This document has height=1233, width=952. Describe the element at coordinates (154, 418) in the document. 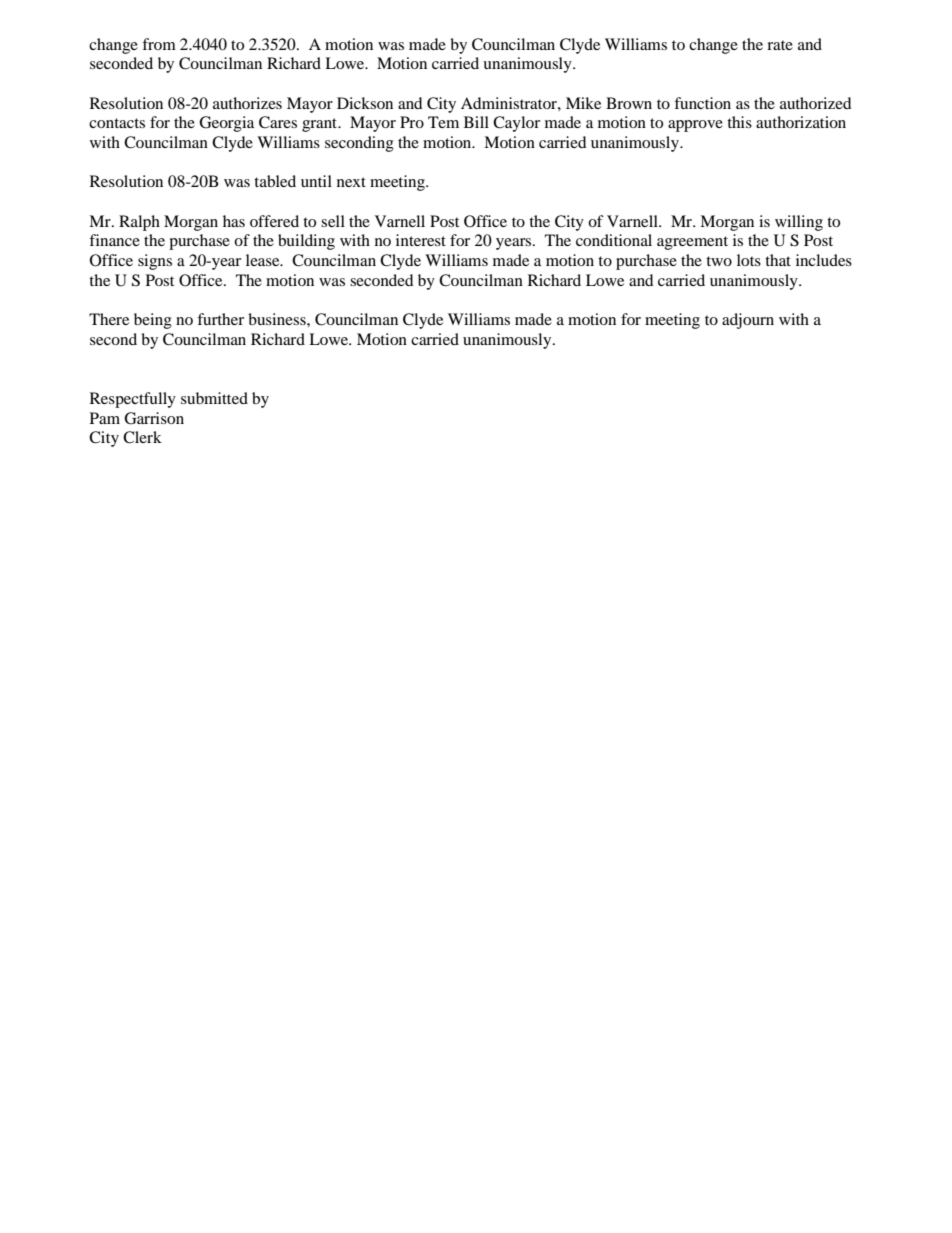

I see `Garrison` at that location.
